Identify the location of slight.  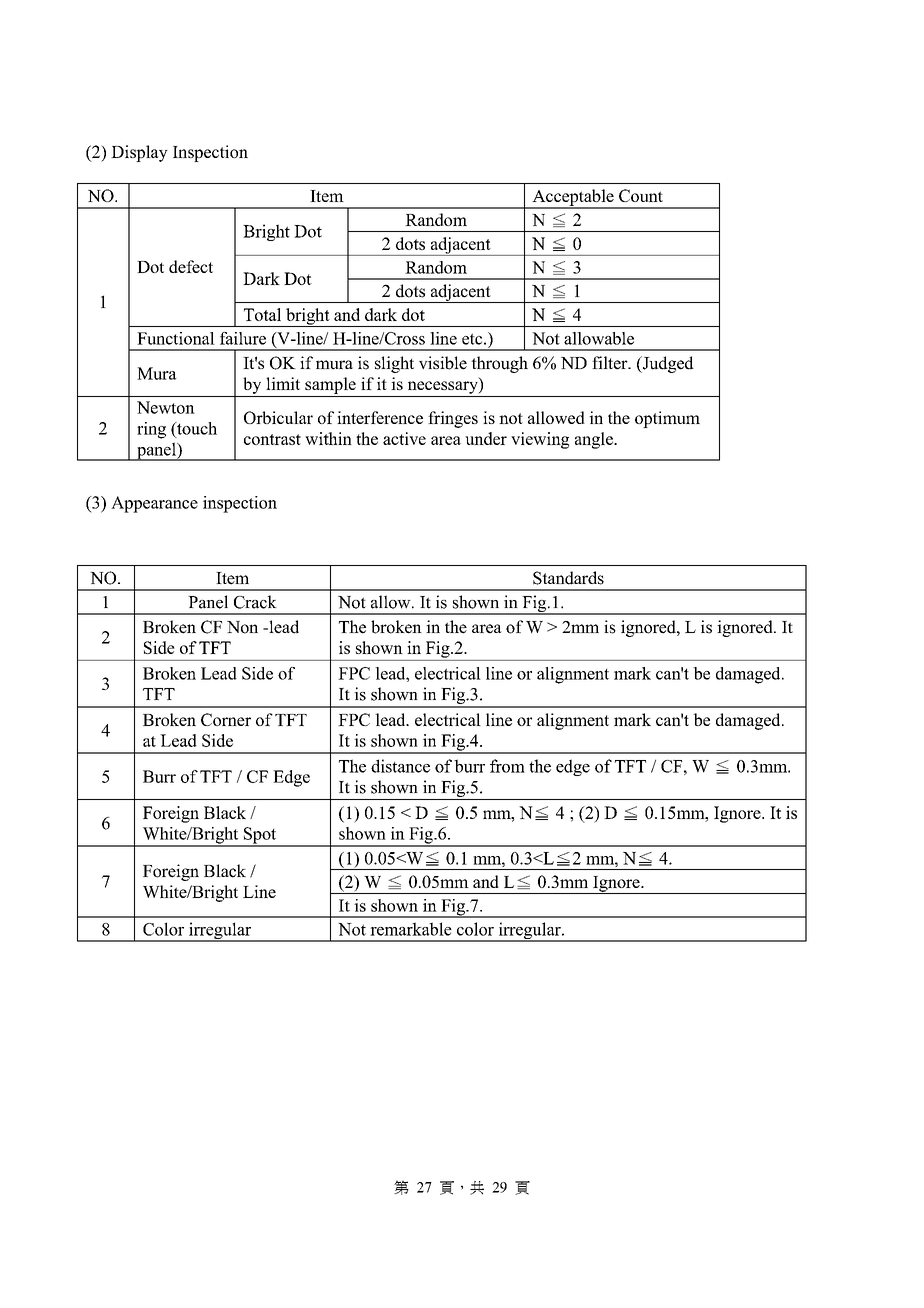
(394, 364).
